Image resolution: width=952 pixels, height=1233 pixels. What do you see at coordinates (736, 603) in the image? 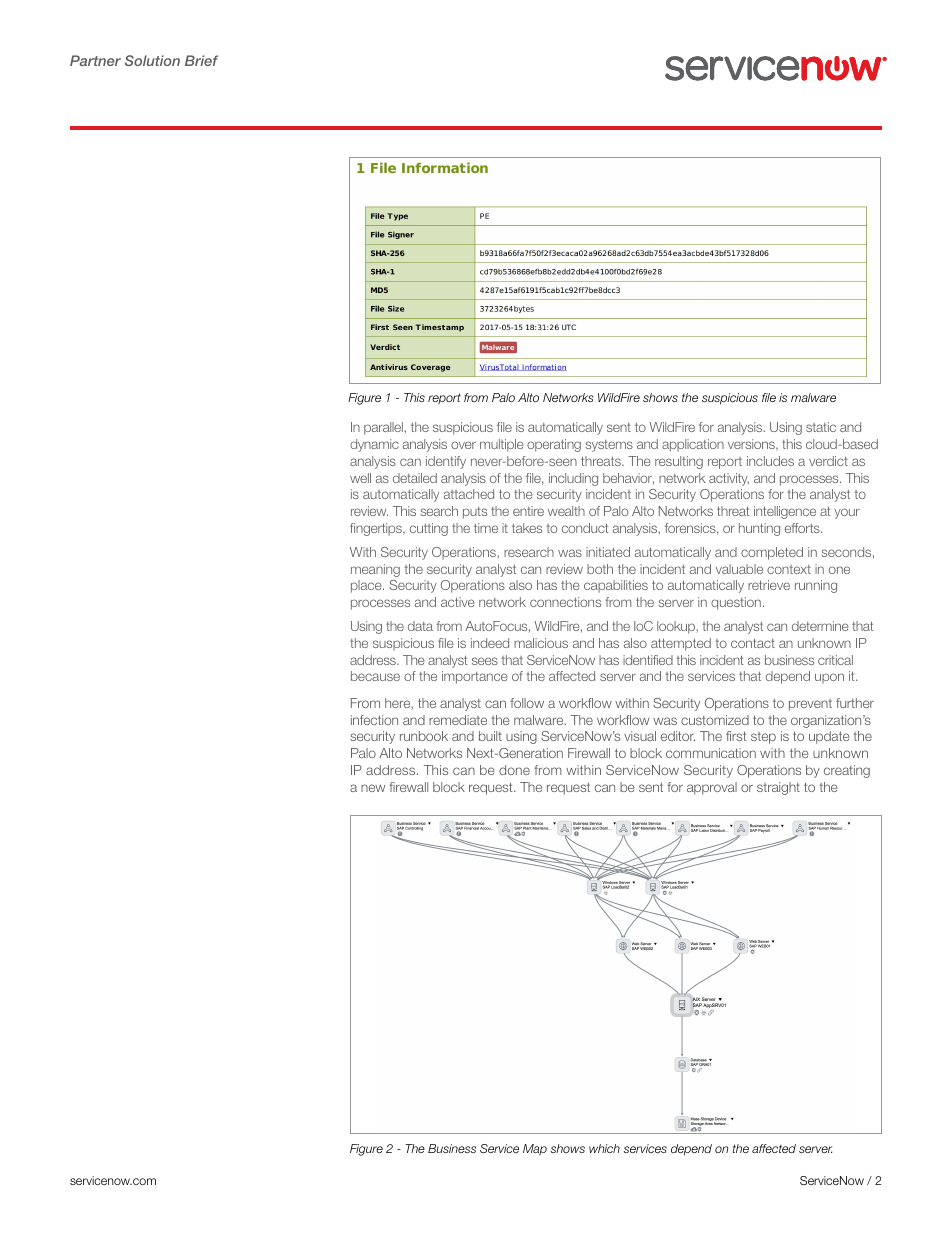
I see `question` at bounding box center [736, 603].
